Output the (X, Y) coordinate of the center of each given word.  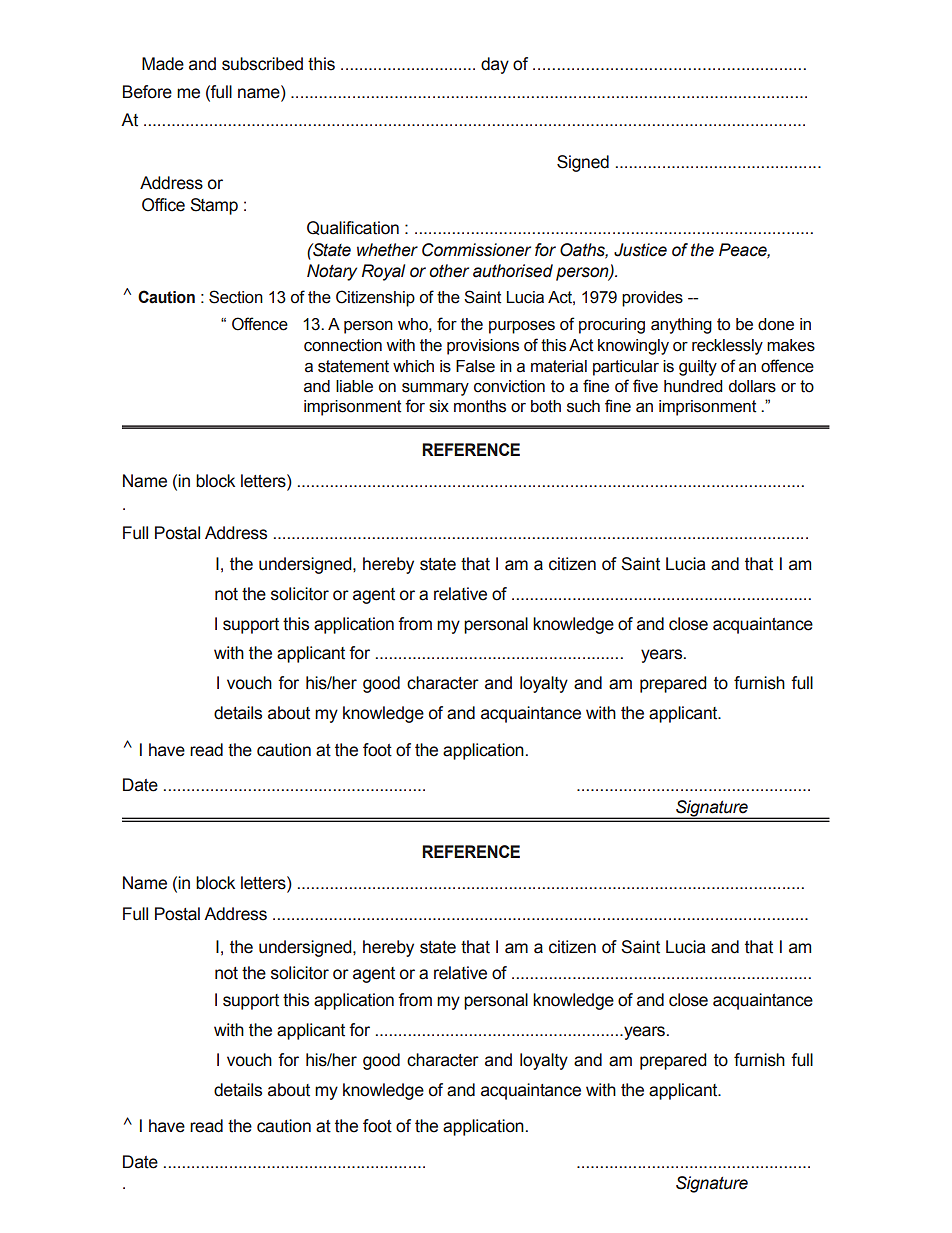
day (495, 65)
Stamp (214, 206)
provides (652, 299)
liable (354, 386)
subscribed (262, 64)
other (449, 271)
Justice (640, 250)
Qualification (353, 228)
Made (163, 64)
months (480, 406)
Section (236, 297)
